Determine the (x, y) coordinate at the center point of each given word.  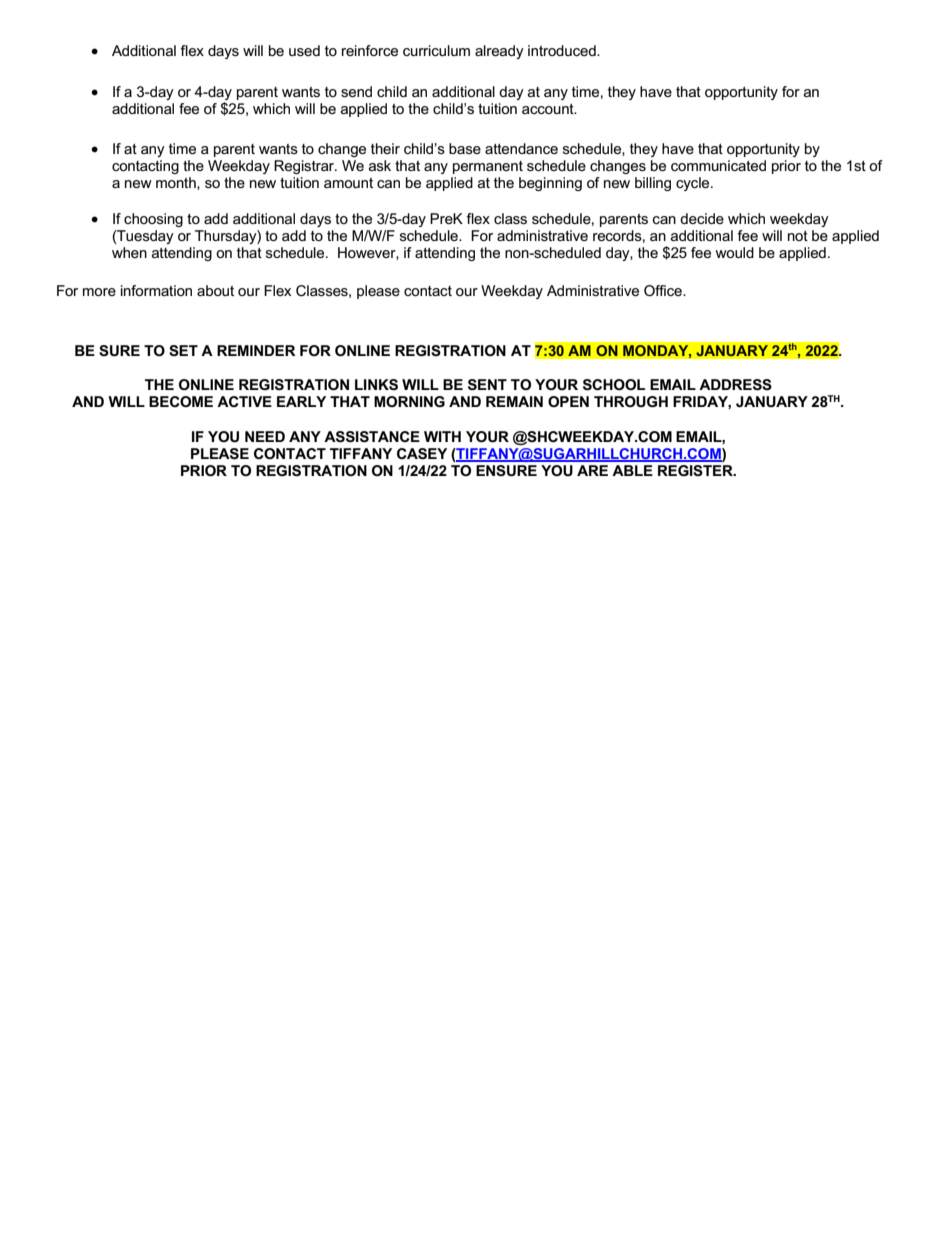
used (304, 50)
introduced (563, 50)
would (734, 252)
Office (664, 290)
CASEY (422, 454)
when (129, 252)
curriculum (436, 50)
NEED (265, 436)
